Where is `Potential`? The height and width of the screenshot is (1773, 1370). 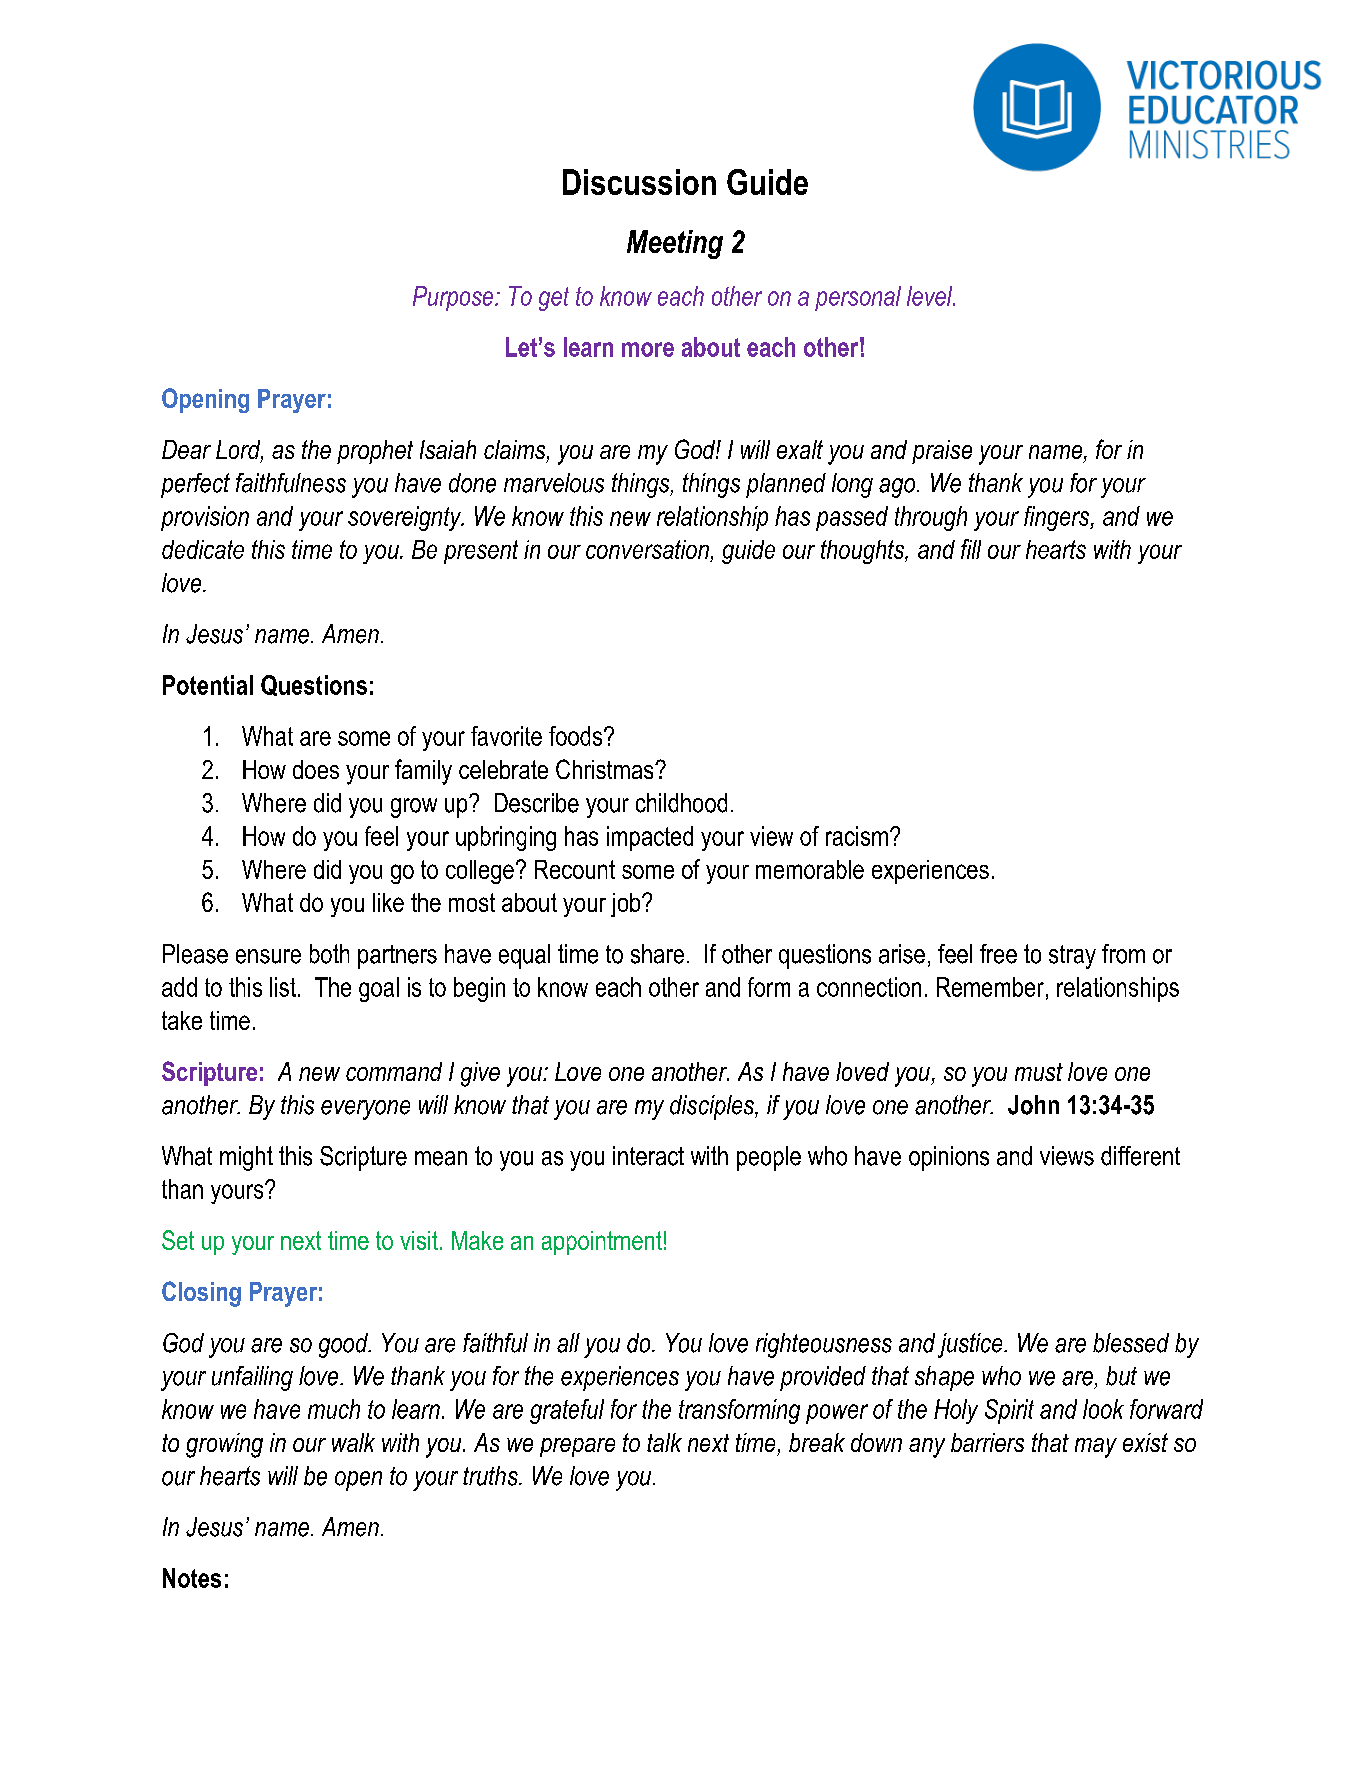
Potential is located at coordinates (208, 685).
